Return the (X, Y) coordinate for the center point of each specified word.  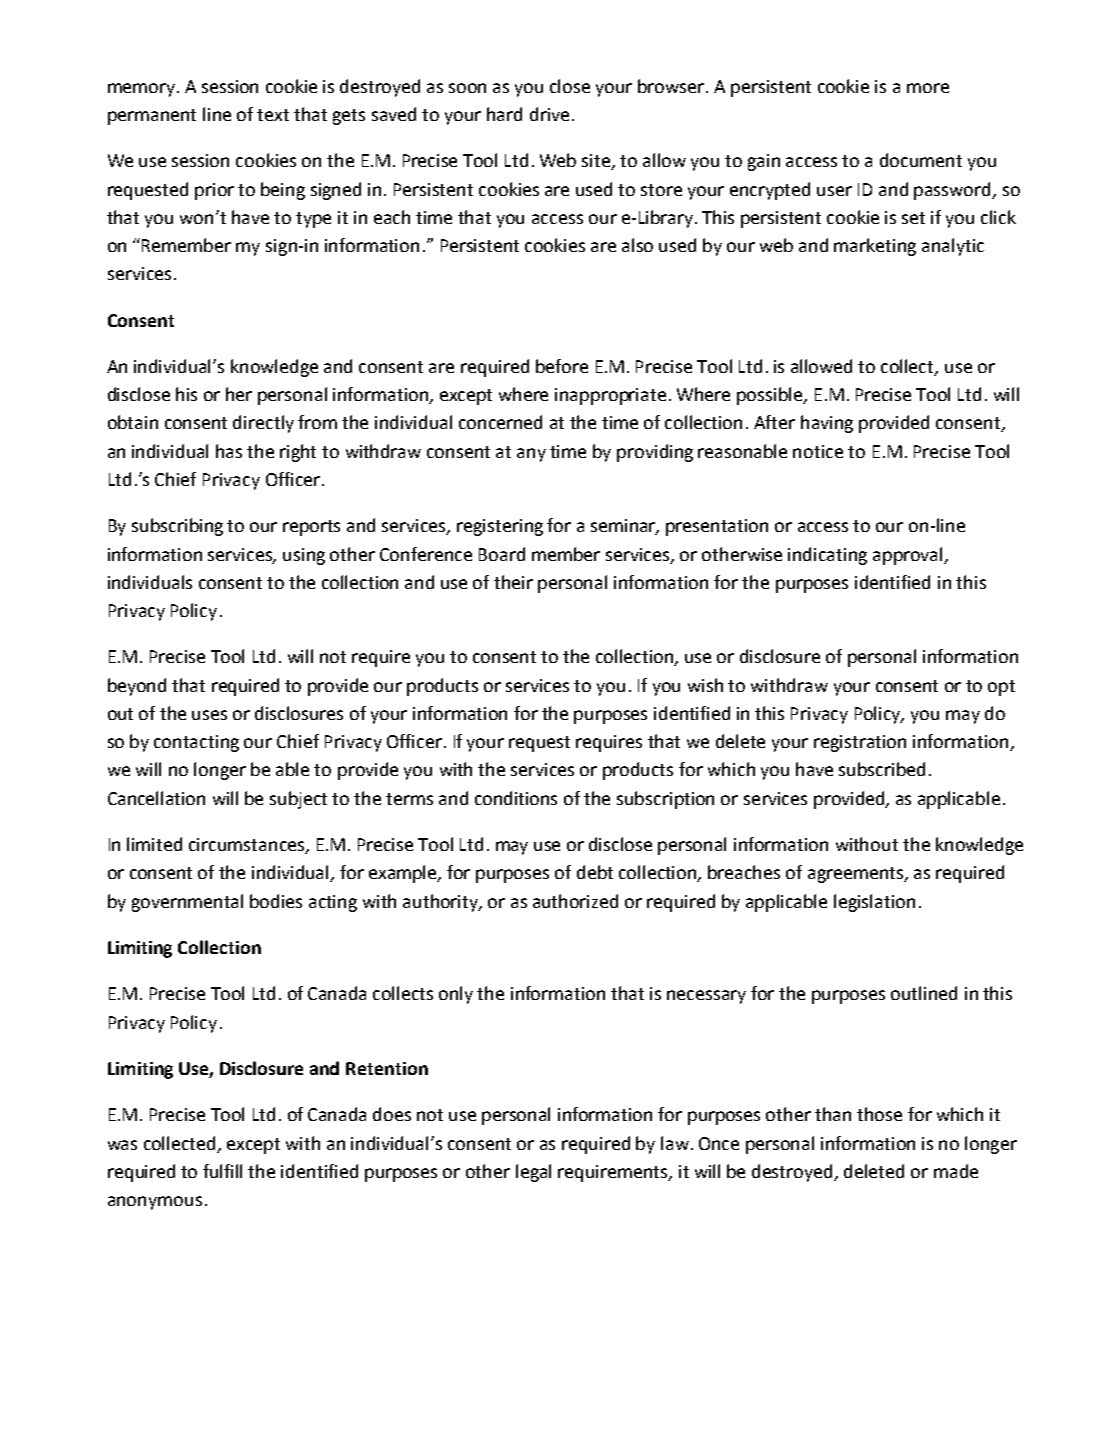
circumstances (248, 845)
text (273, 115)
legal (533, 1173)
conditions (516, 798)
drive (549, 114)
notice (818, 451)
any (531, 455)
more (928, 88)
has (229, 451)
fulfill (222, 1171)
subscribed (882, 769)
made (956, 1171)
